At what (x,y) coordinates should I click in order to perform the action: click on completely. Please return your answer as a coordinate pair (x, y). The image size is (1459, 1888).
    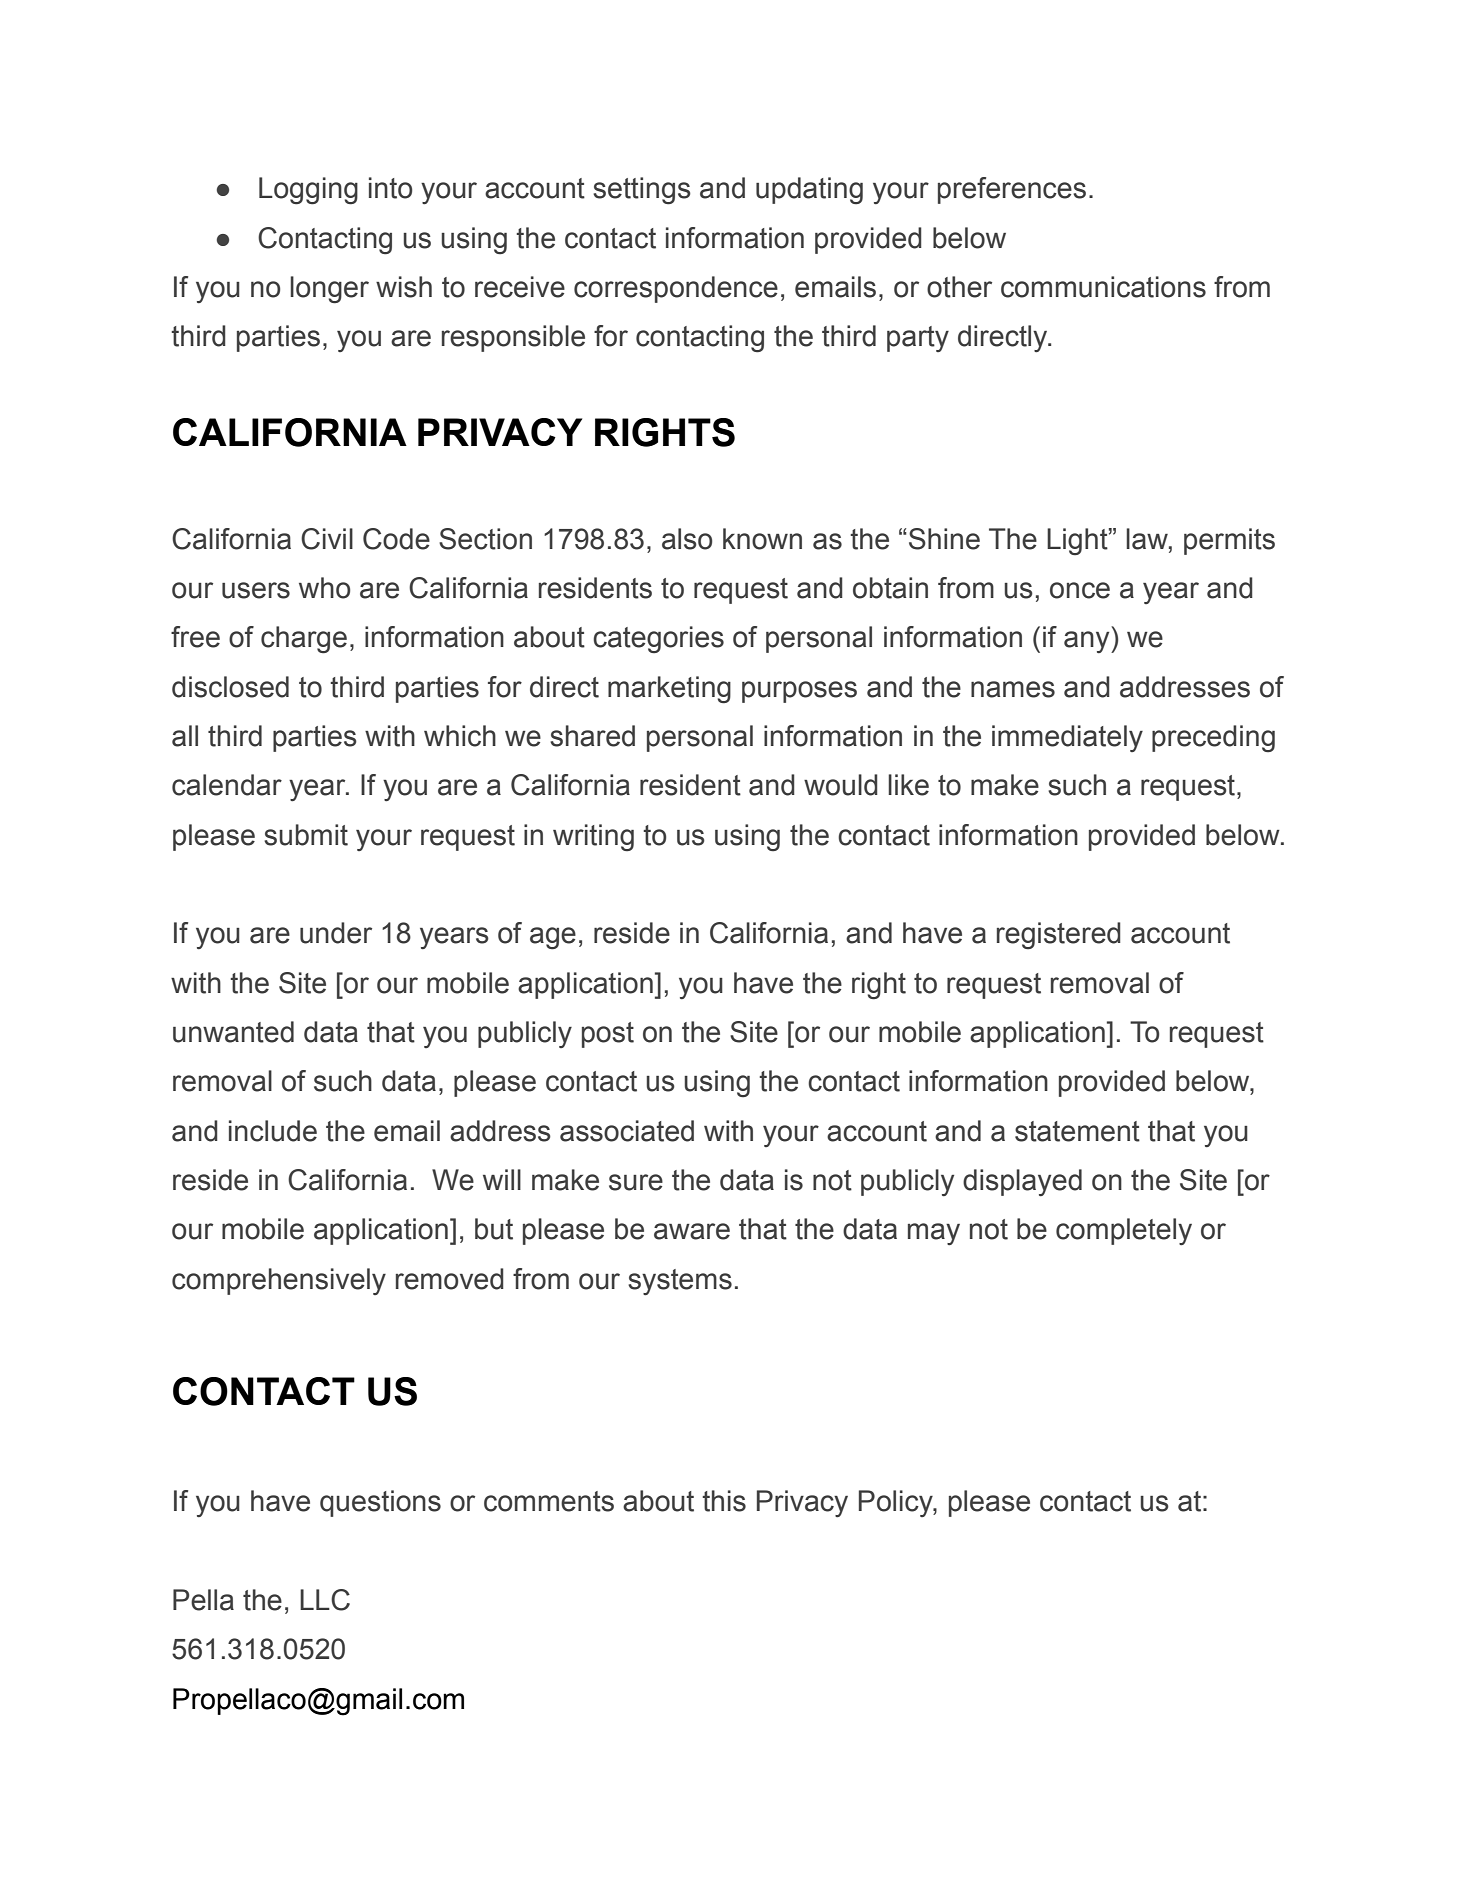
    Looking at the image, I should click on (1124, 1231).
